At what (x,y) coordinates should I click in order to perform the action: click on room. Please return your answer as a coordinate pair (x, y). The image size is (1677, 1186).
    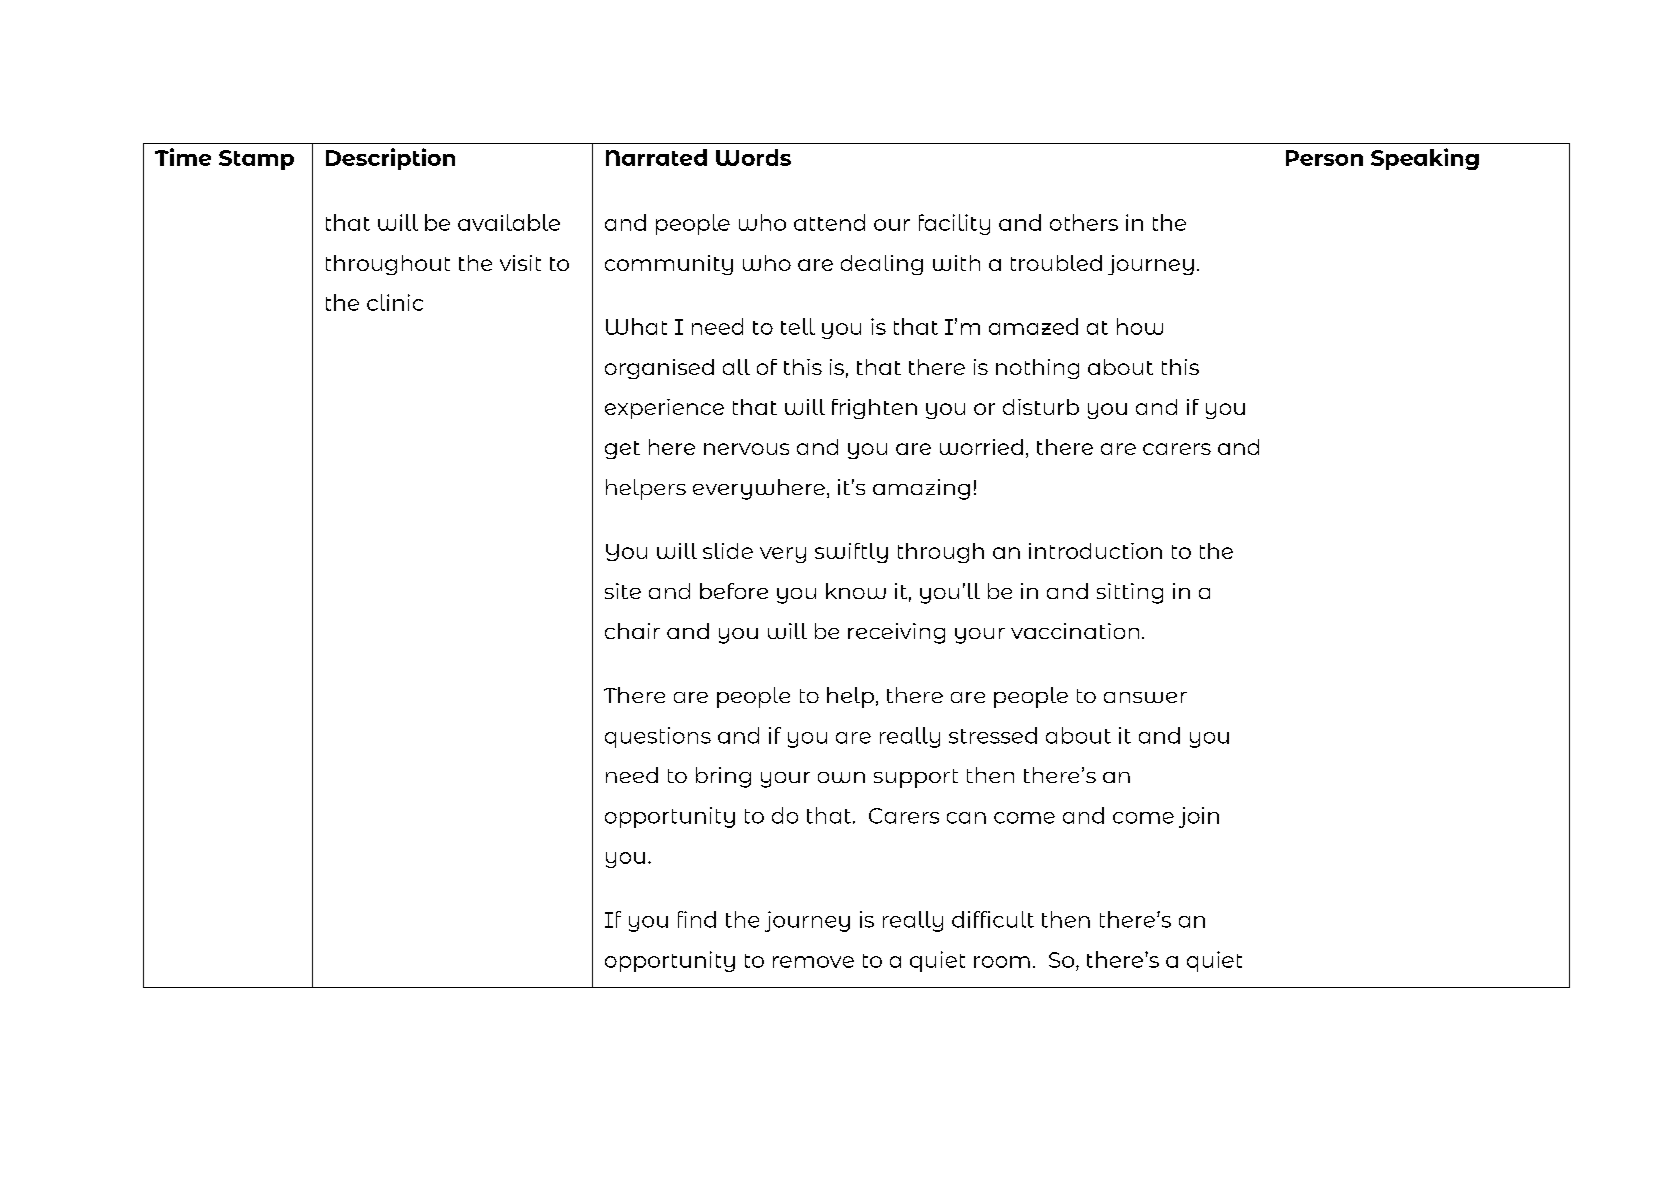
    Looking at the image, I should click on (1002, 962).
